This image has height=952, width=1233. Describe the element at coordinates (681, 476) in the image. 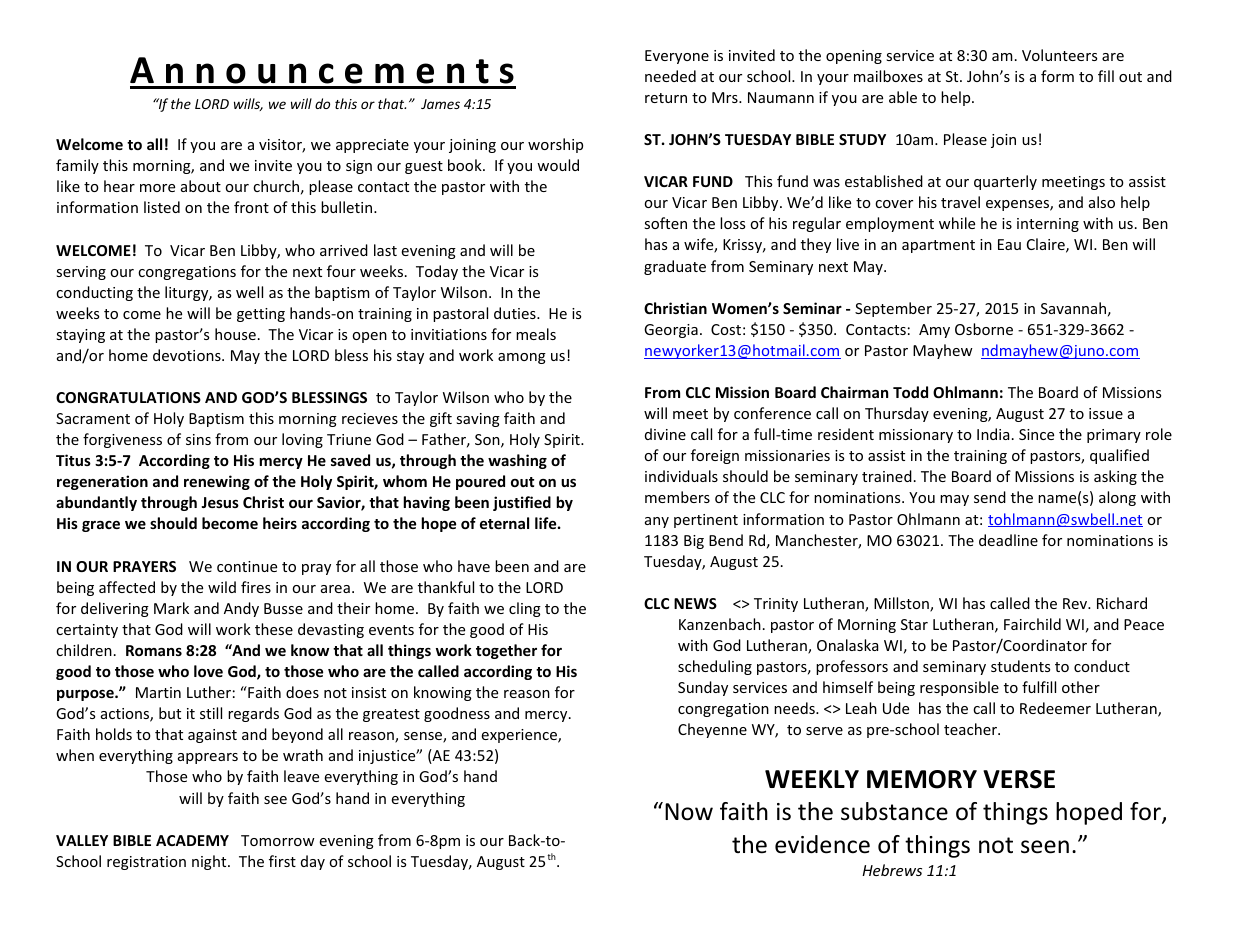

I see `individuals` at that location.
